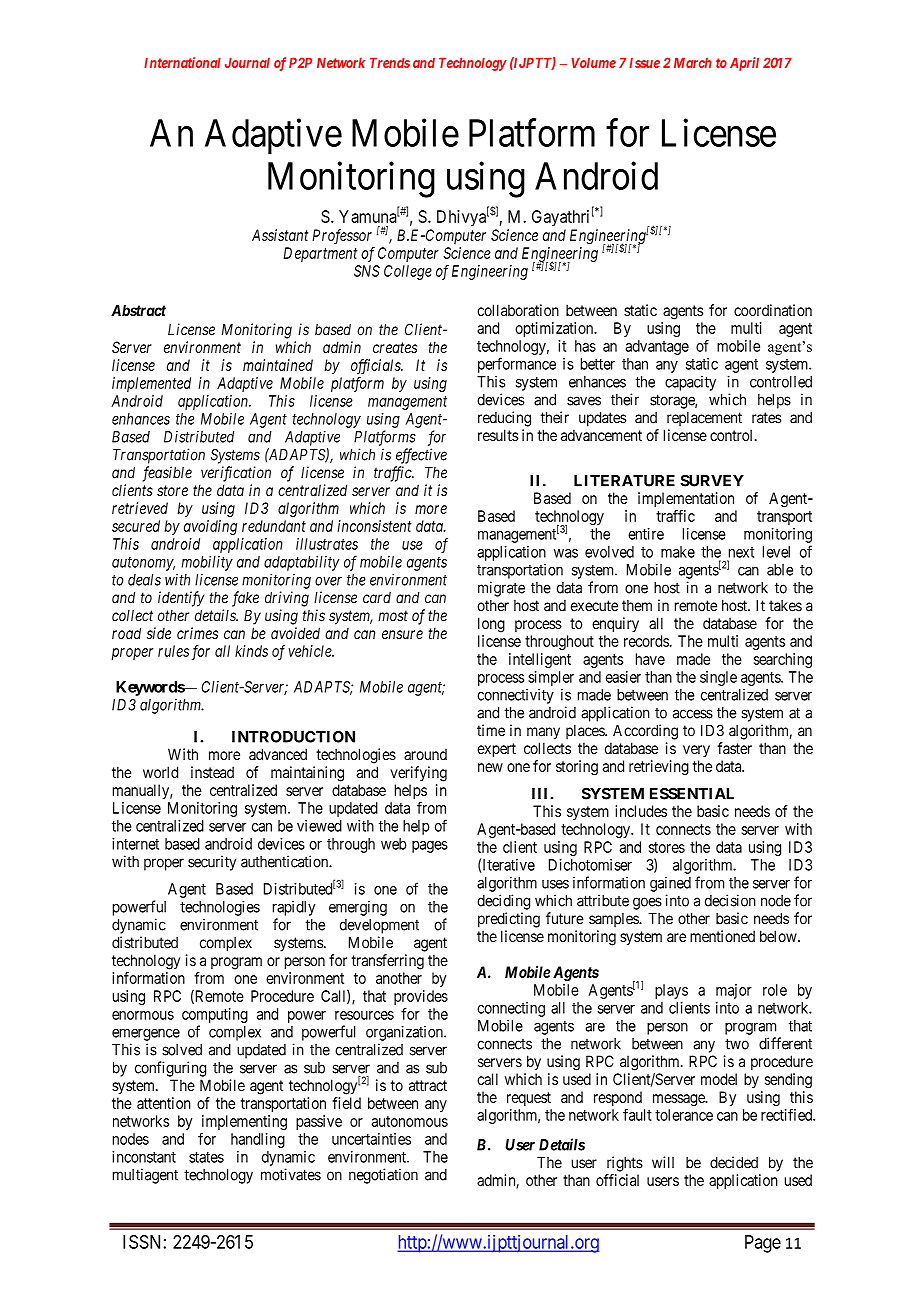 The height and width of the image is (1308, 924). What do you see at coordinates (390, 62) in the image?
I see `Trends` at bounding box center [390, 62].
